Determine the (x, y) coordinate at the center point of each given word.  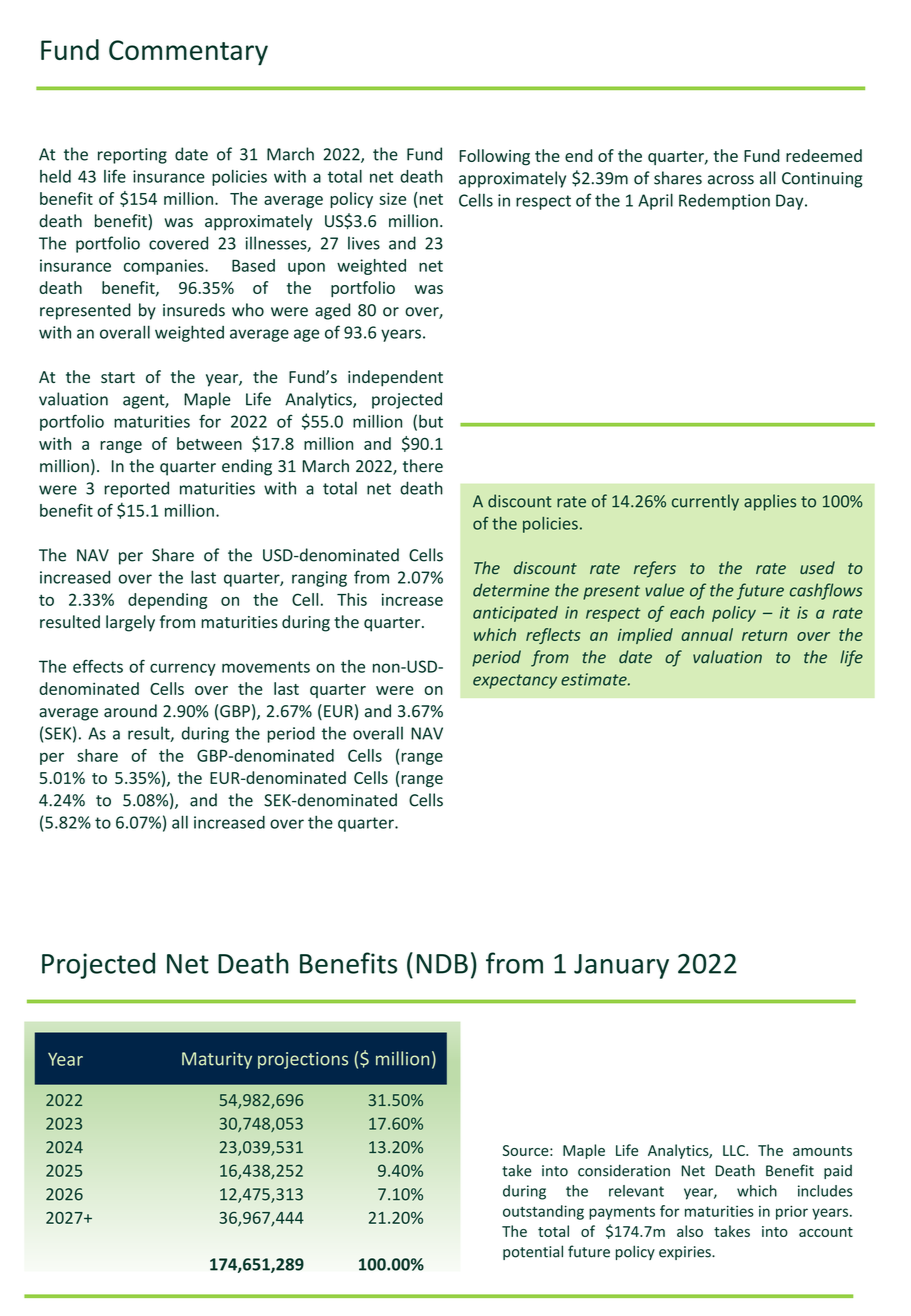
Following (494, 157)
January (621, 966)
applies (770, 502)
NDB (442, 964)
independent (395, 378)
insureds (194, 310)
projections (303, 1060)
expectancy (515, 681)
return (764, 635)
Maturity (217, 1060)
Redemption (724, 202)
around (130, 711)
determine (511, 590)
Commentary (188, 53)
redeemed (824, 155)
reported (136, 489)
